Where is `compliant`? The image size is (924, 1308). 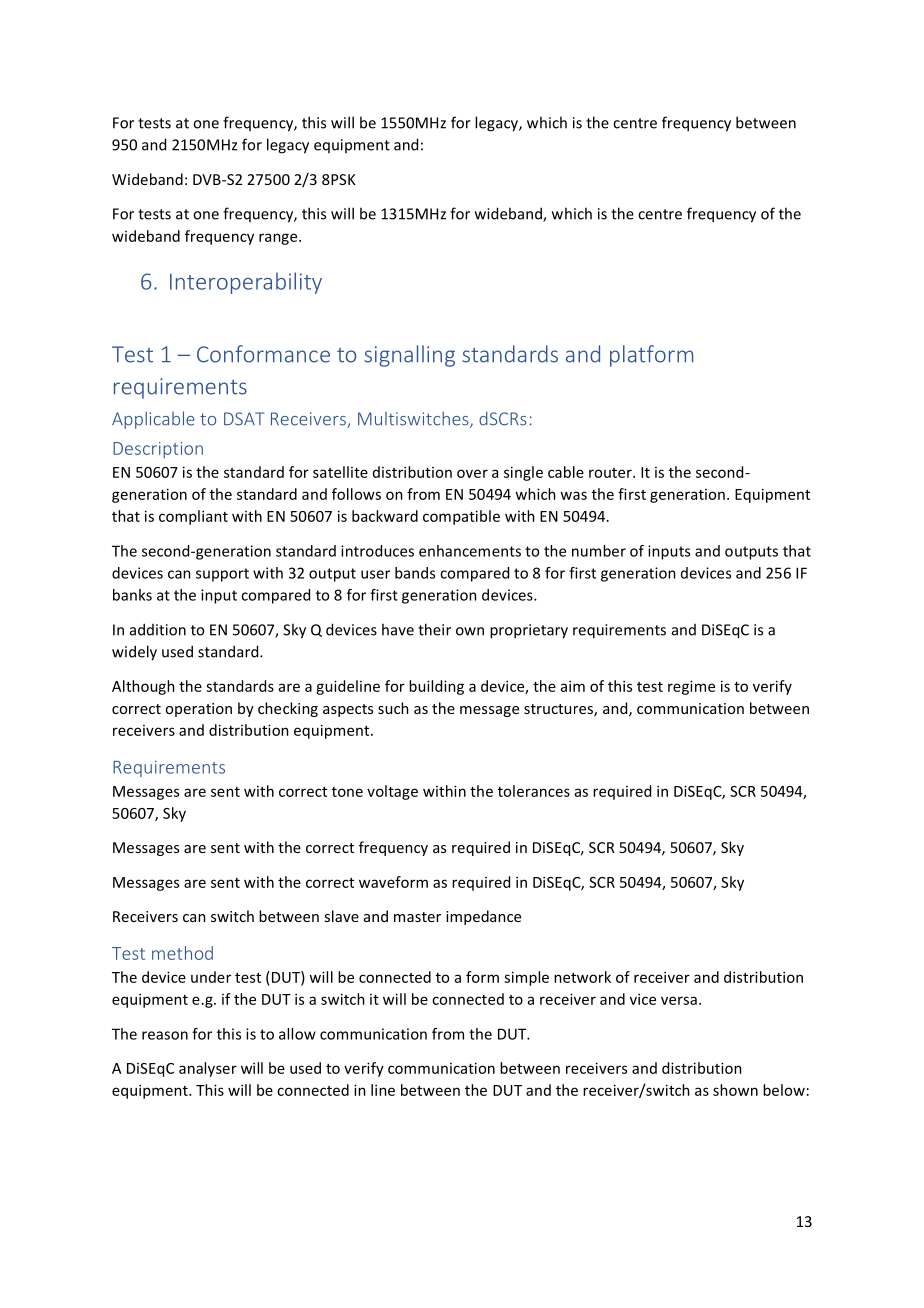
compliant is located at coordinates (193, 517).
